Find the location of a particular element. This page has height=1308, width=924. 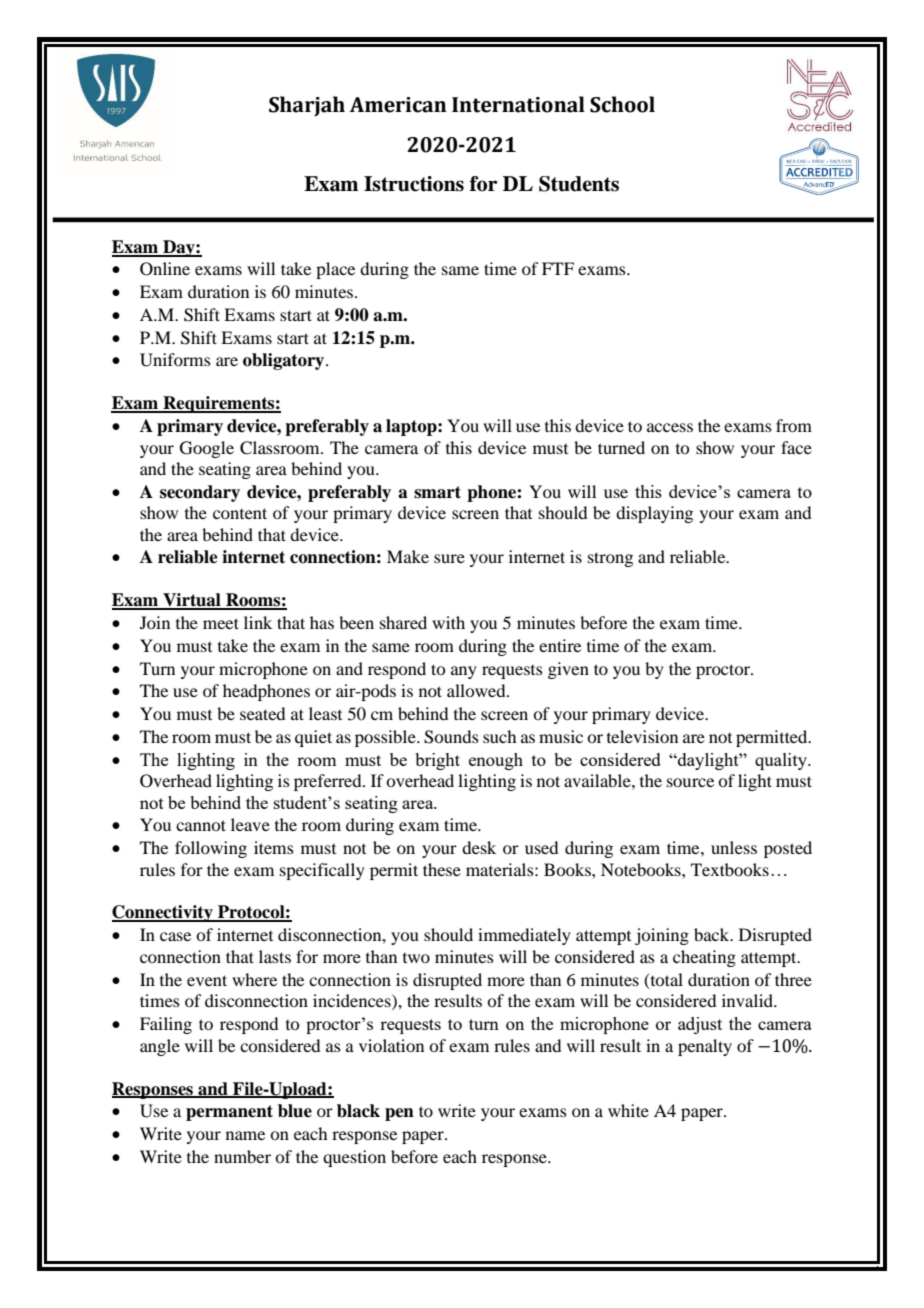

black is located at coordinates (358, 1111).
